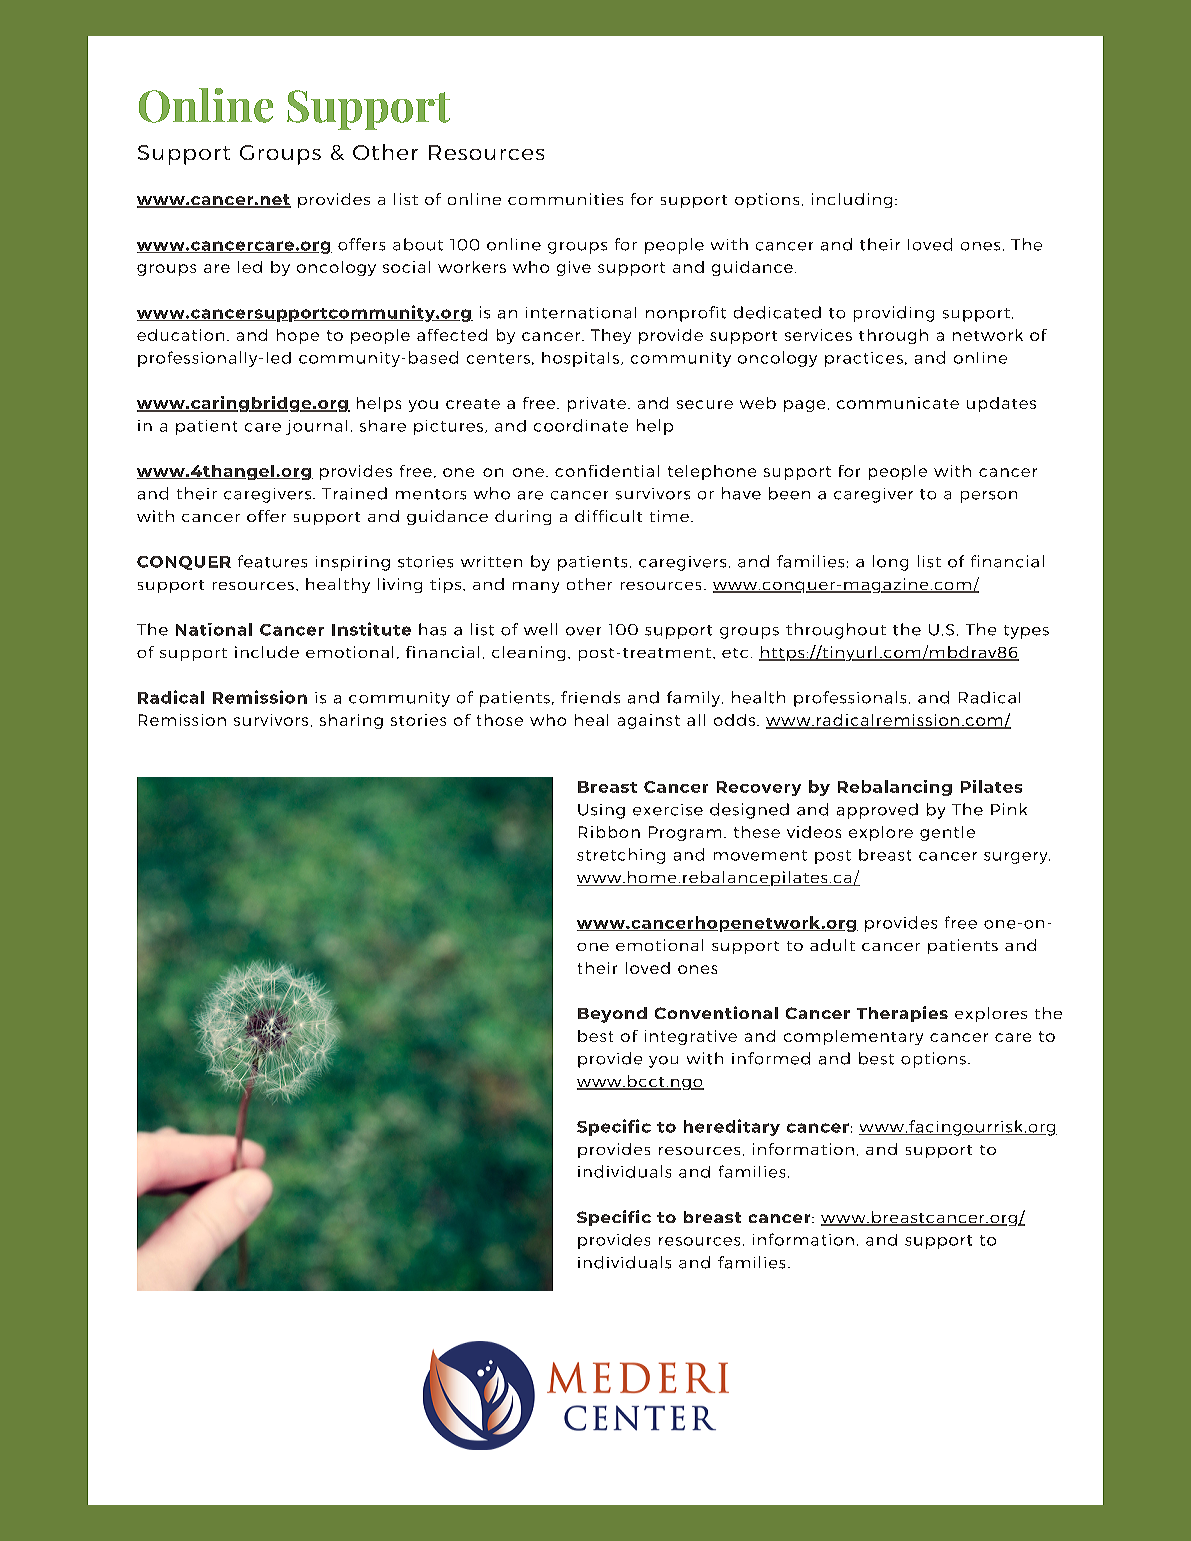  What do you see at coordinates (853, 1037) in the image?
I see `complementary` at bounding box center [853, 1037].
